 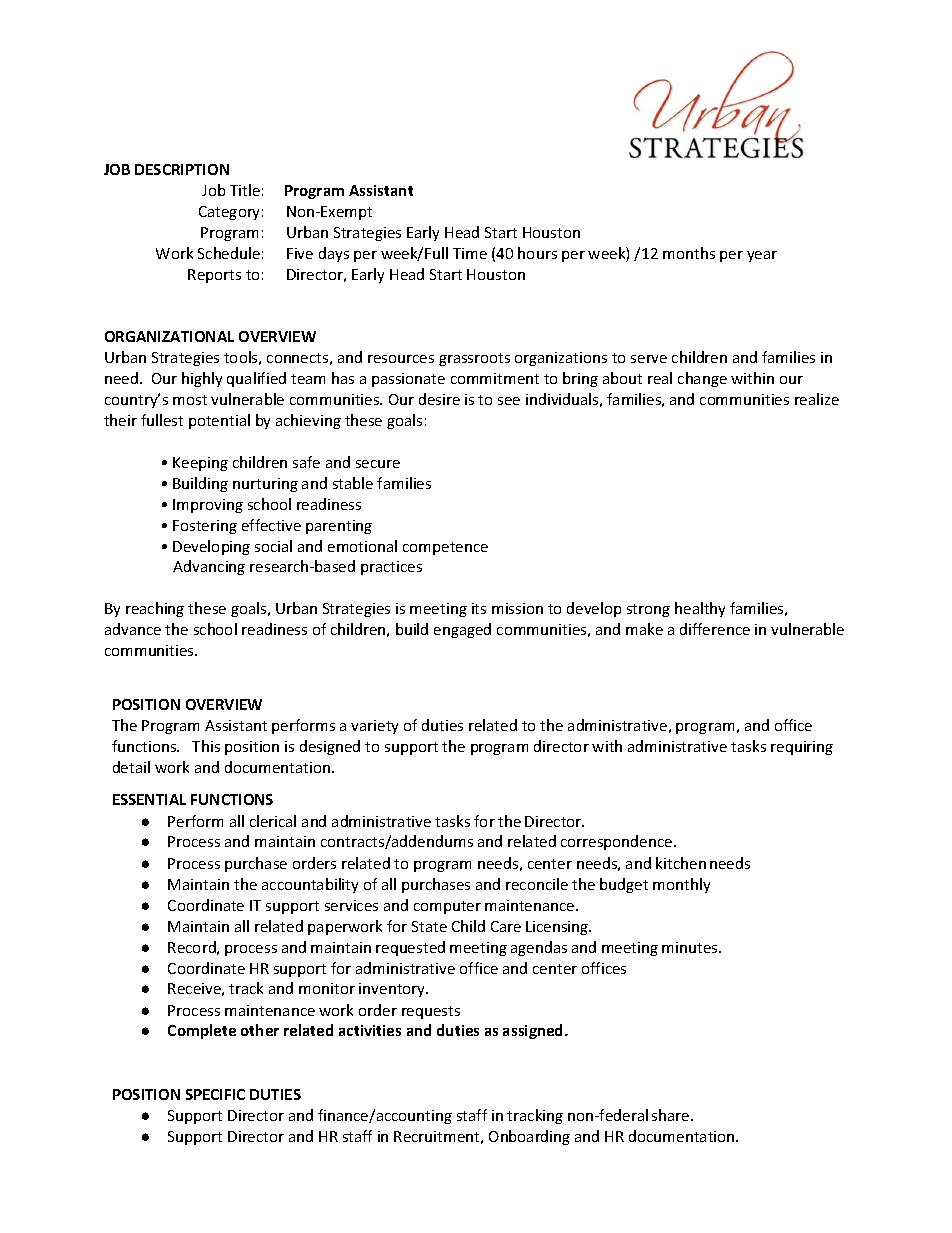 I want to click on difference, so click(x=715, y=629).
